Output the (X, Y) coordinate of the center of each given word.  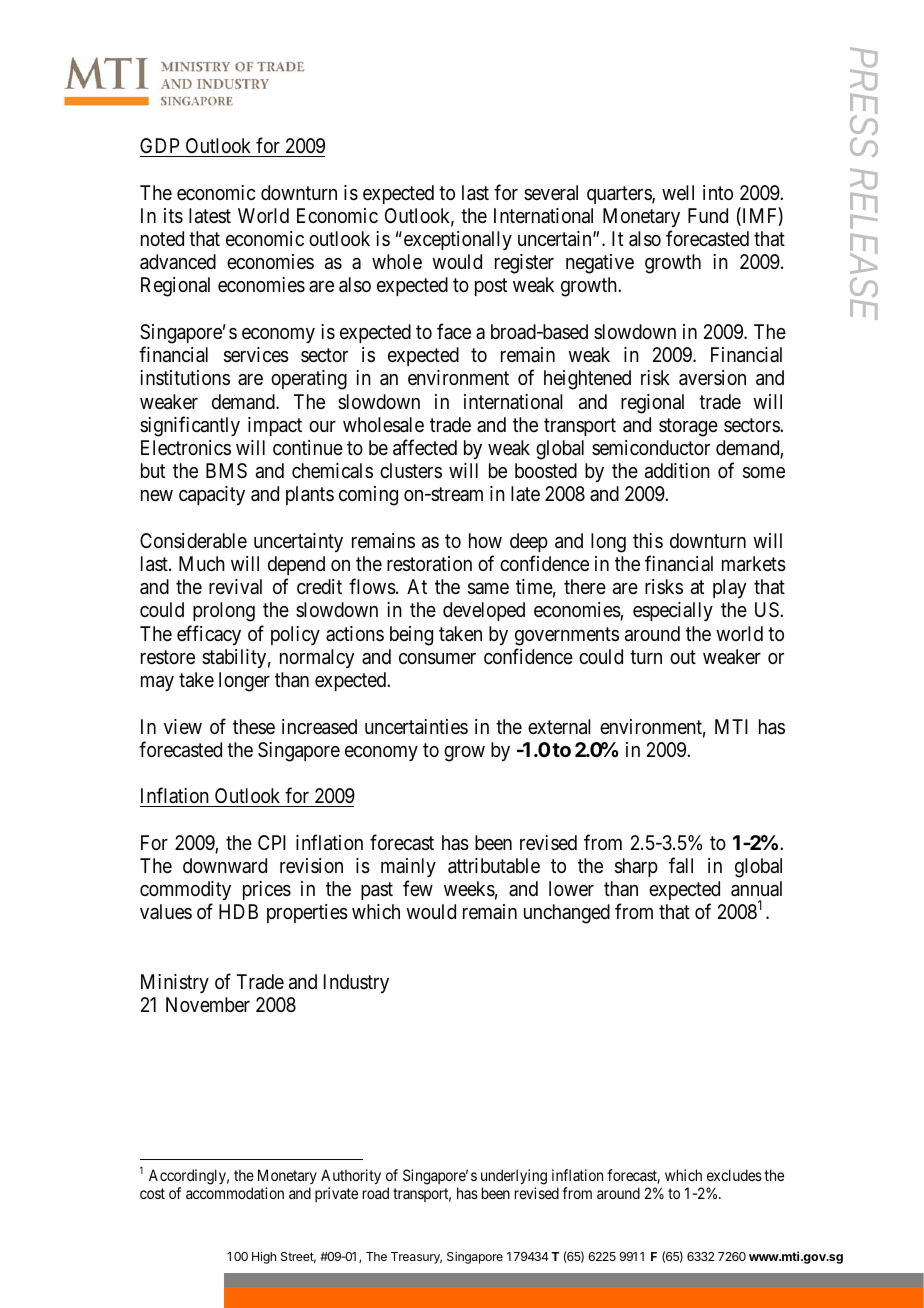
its (173, 216)
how (485, 540)
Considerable (193, 541)
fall (681, 865)
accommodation (235, 1193)
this (648, 540)
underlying (514, 1177)
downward (225, 865)
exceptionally (456, 240)
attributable (494, 866)
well (678, 192)
